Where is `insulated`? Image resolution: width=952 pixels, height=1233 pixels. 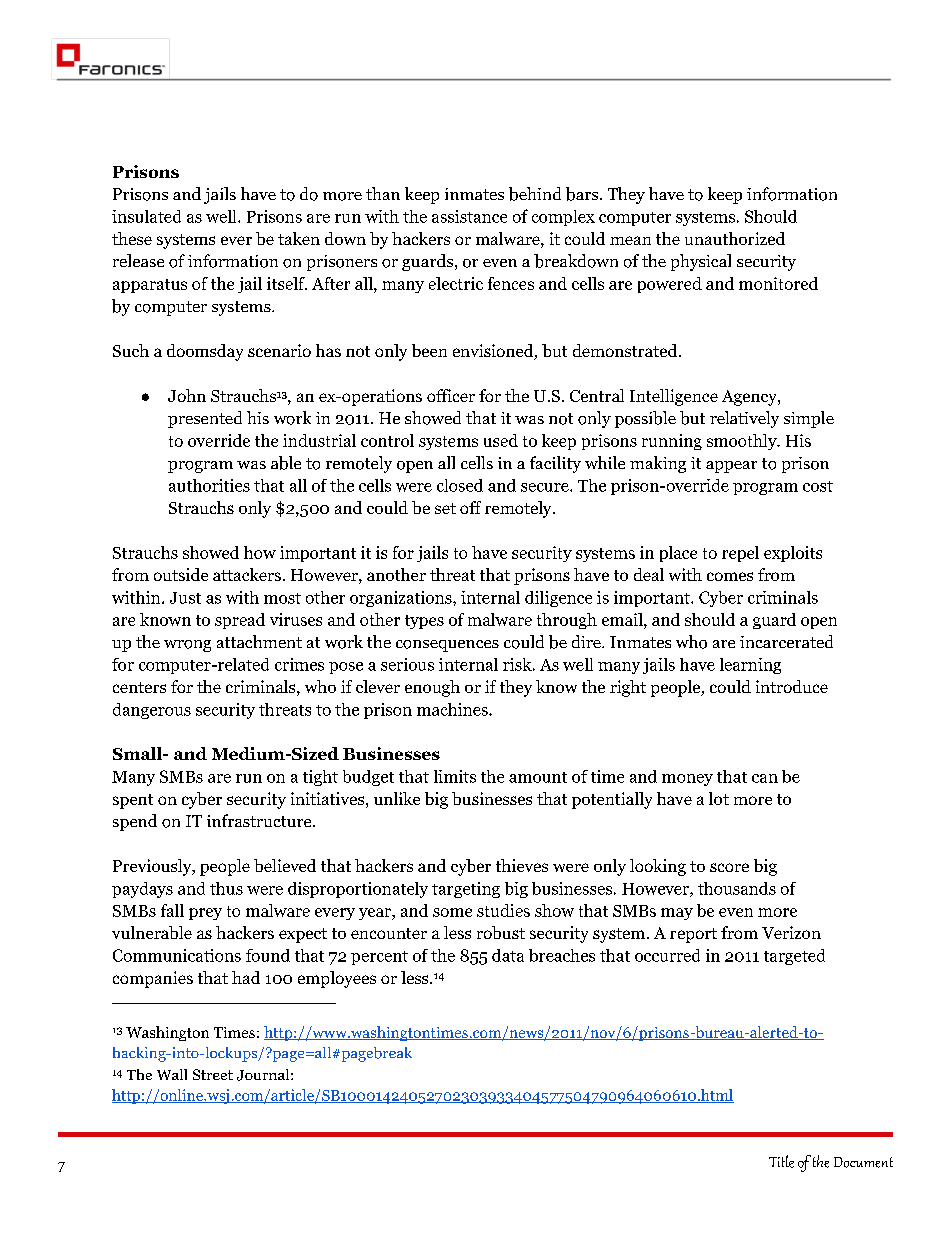
insulated is located at coordinates (146, 216).
